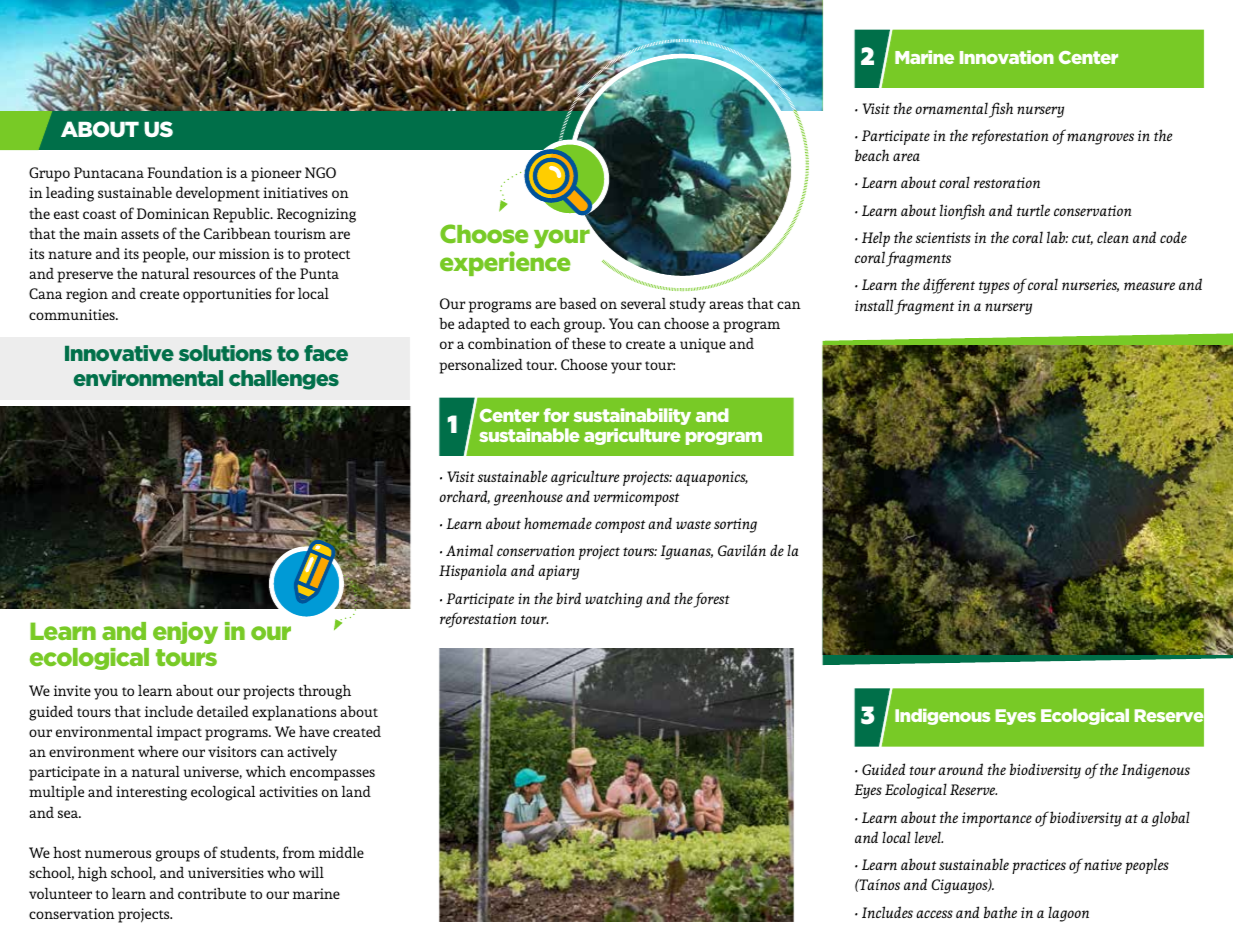 The image size is (1233, 952). What do you see at coordinates (578, 303) in the document?
I see `based` at bounding box center [578, 303].
